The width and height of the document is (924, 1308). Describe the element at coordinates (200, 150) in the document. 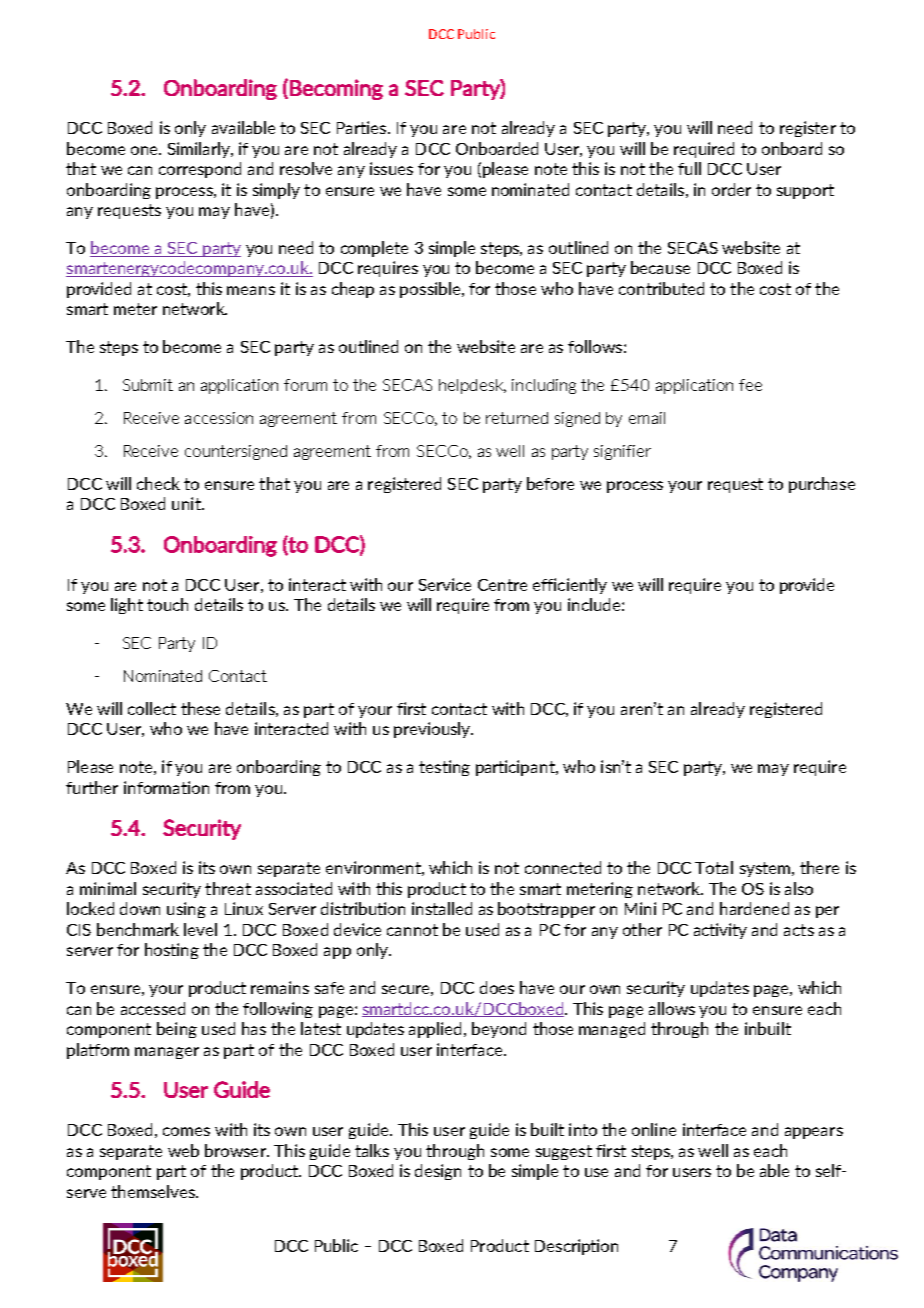

I see `Similarly` at that location.
